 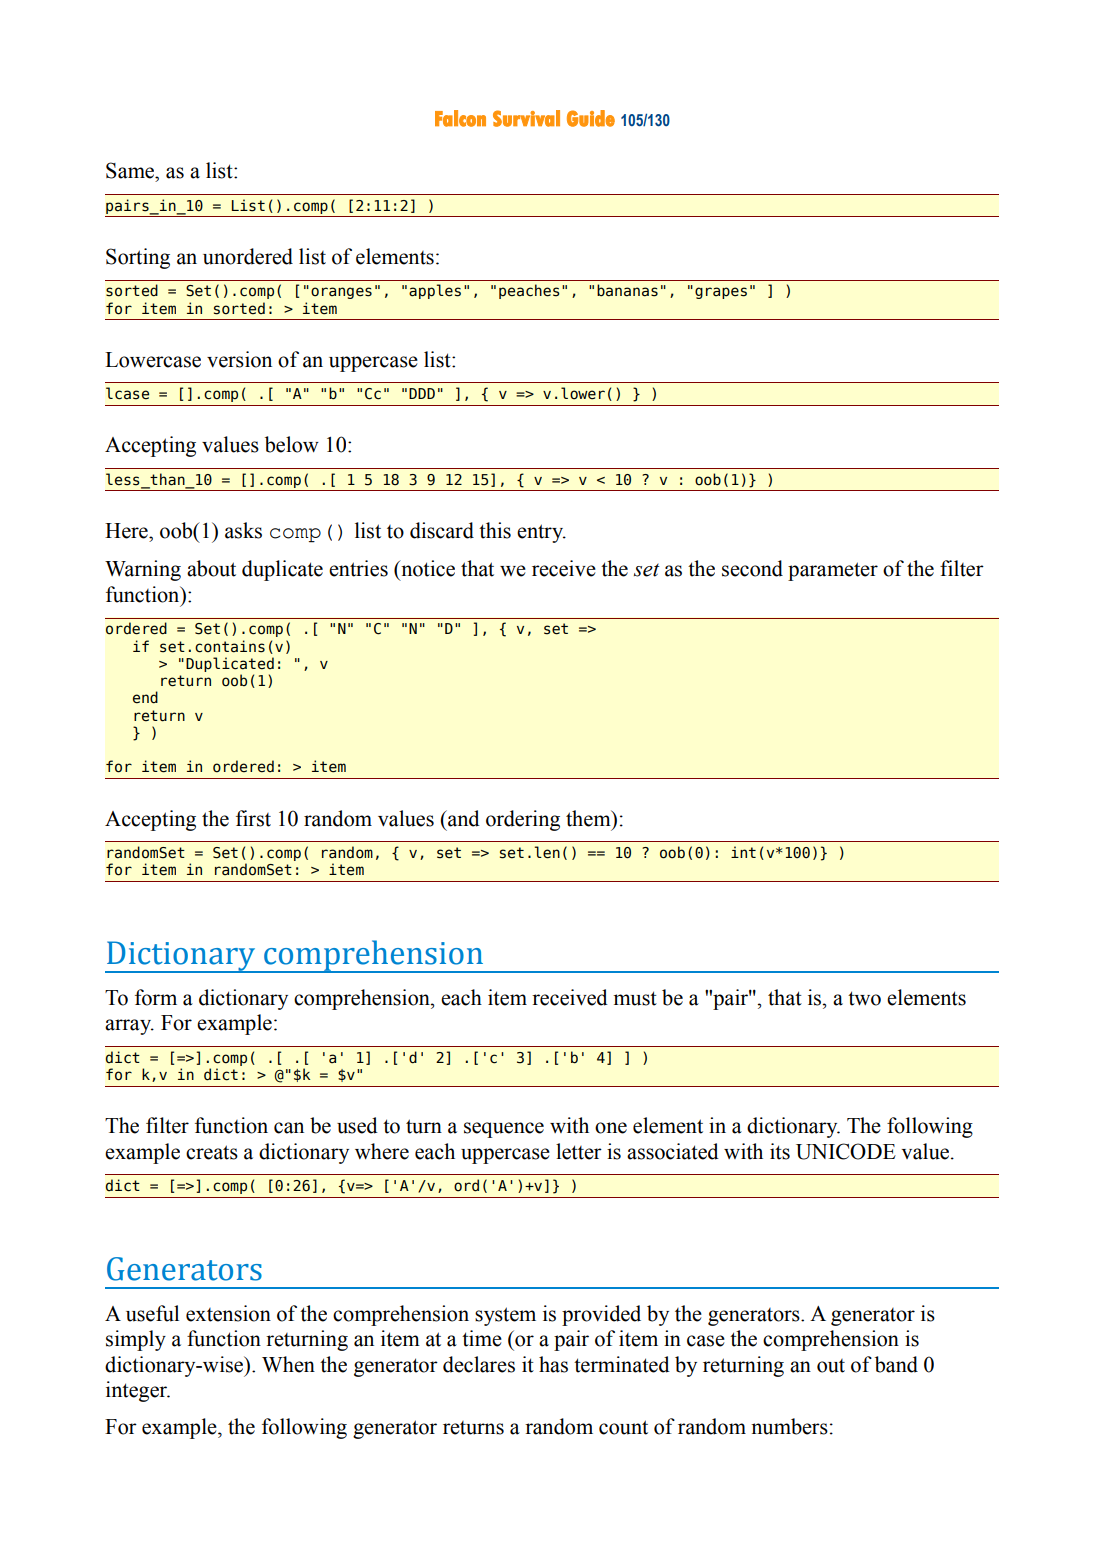 I want to click on Survival, so click(x=526, y=118).
